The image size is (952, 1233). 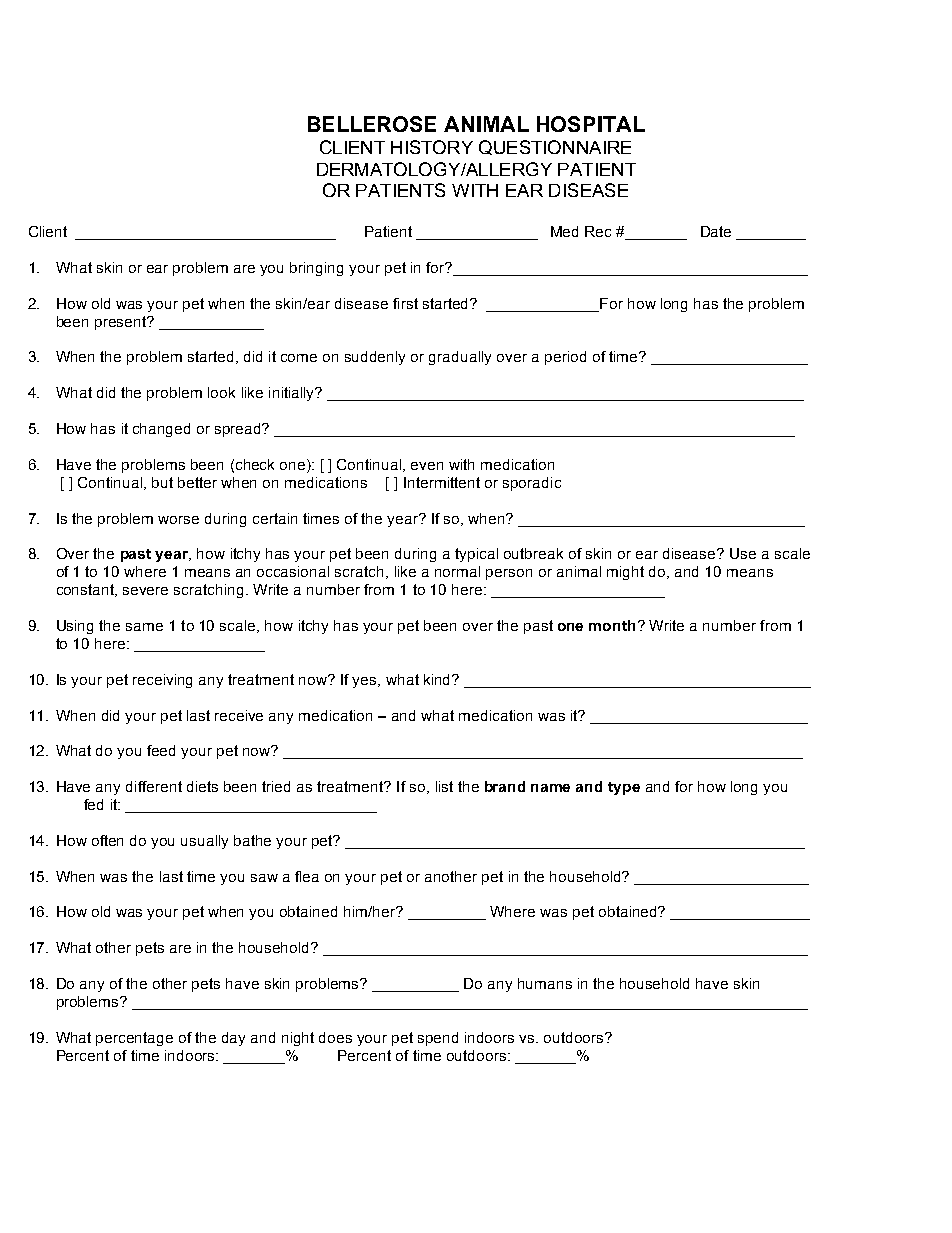 I want to click on suddenly, so click(x=375, y=358).
